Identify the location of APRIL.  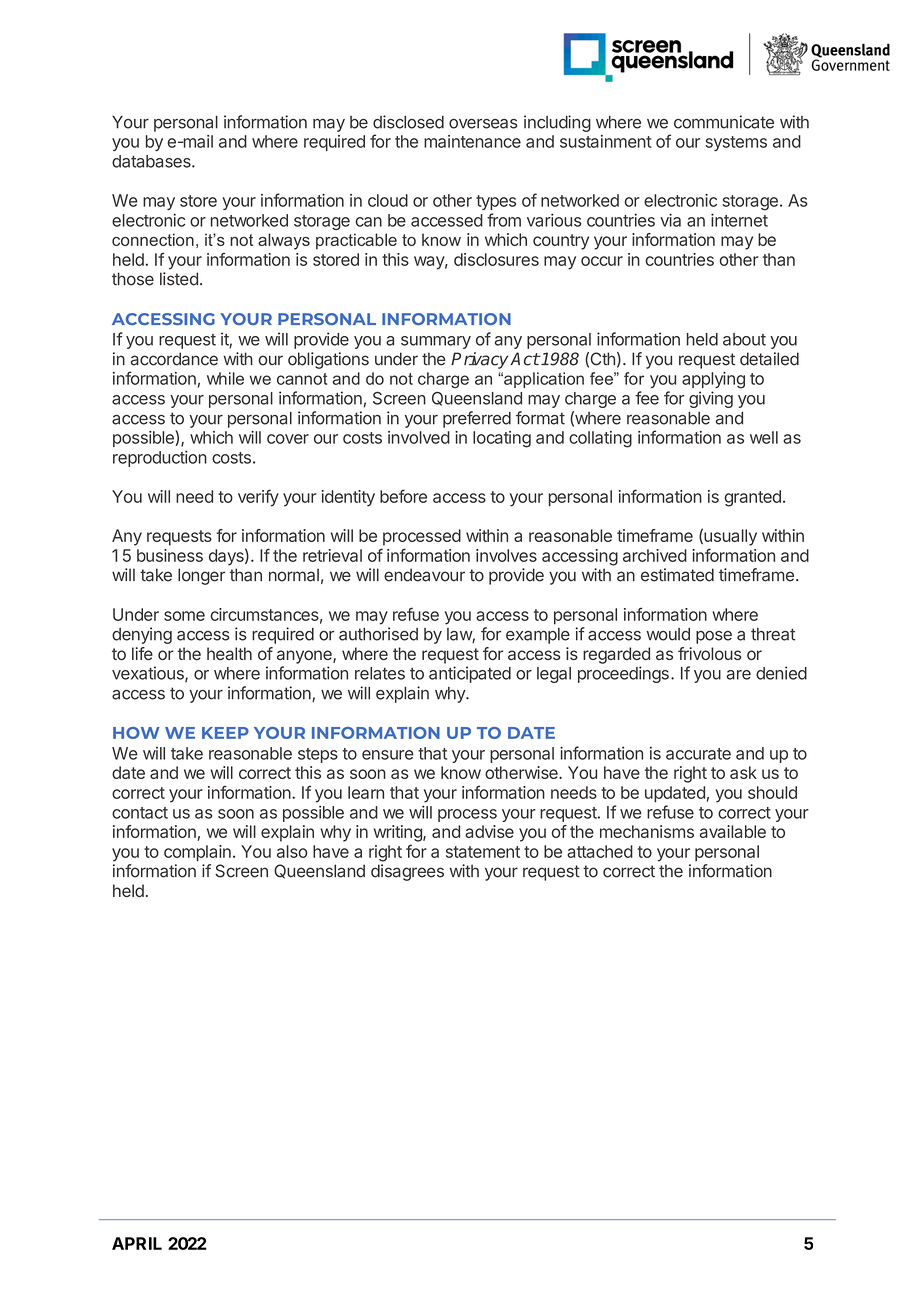
(137, 1243).
